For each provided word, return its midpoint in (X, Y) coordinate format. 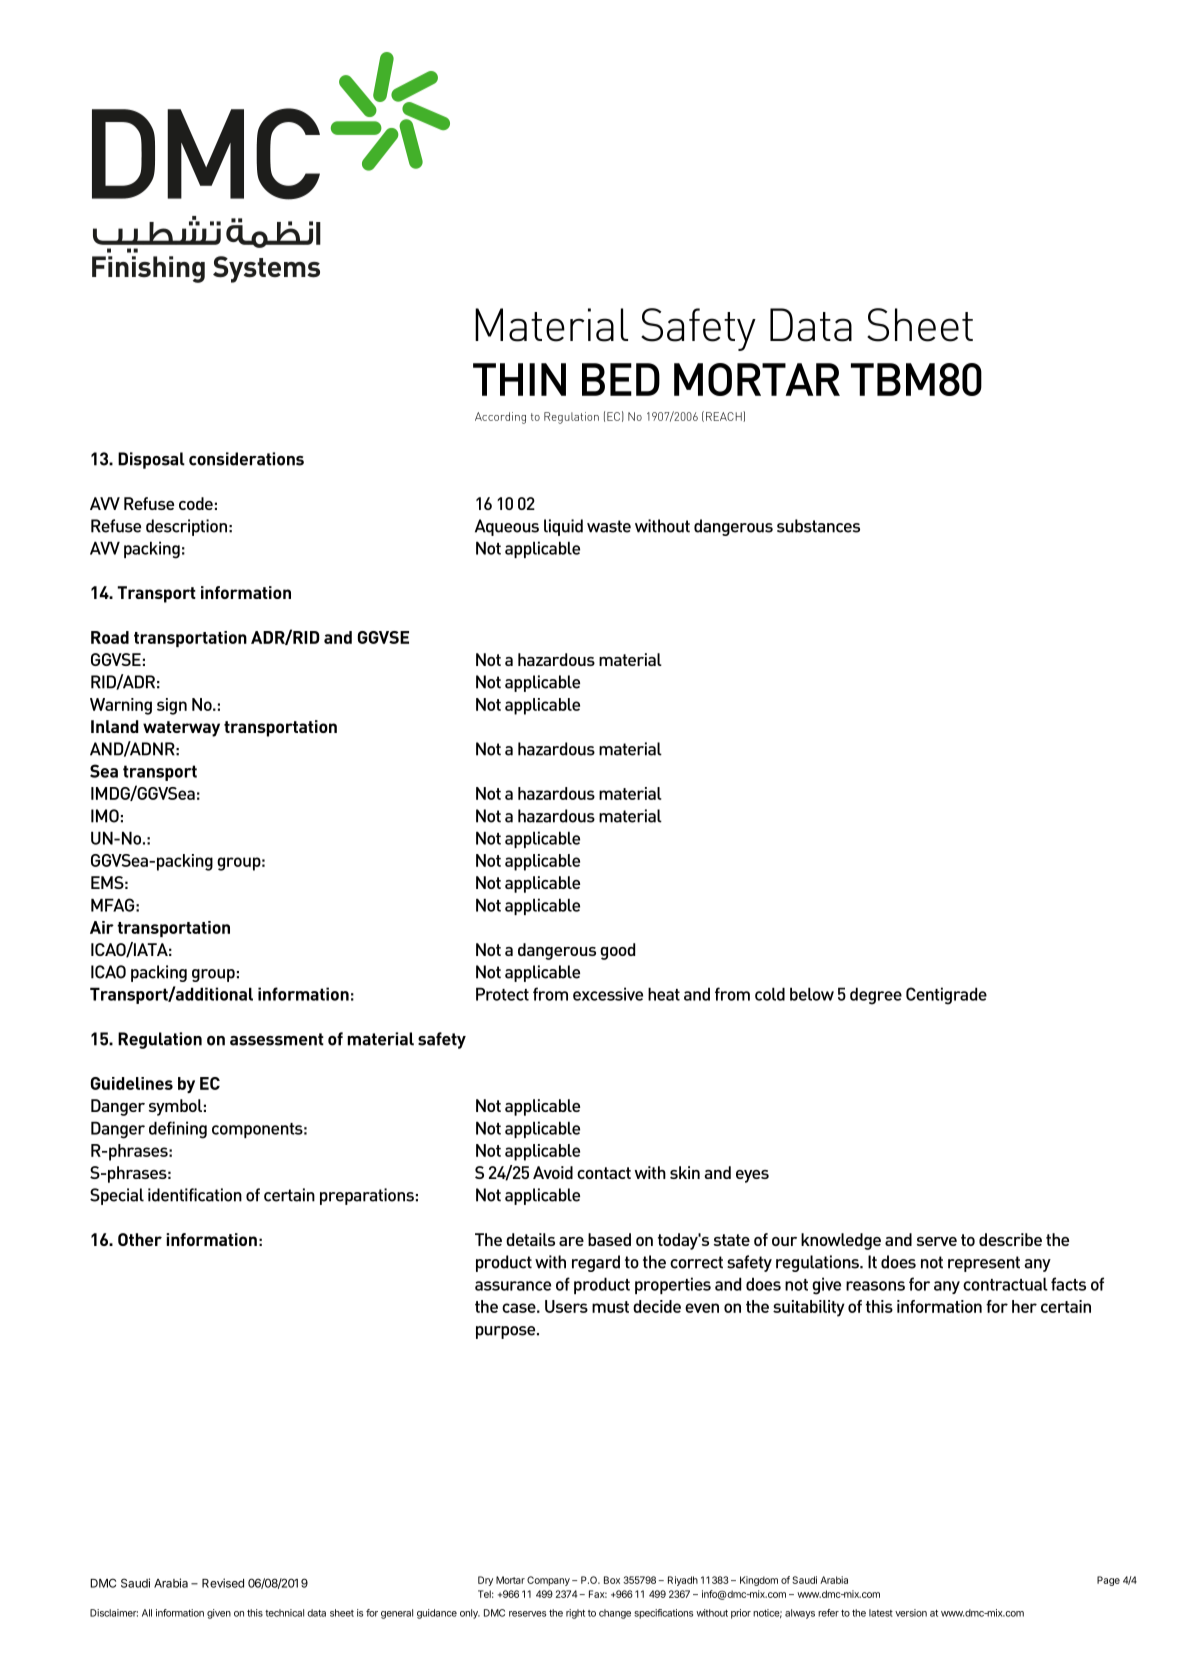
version (911, 1613)
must (610, 1307)
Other (140, 1239)
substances (818, 526)
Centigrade (946, 996)
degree (876, 996)
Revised (223, 1583)
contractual (1005, 1284)
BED (621, 379)
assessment (277, 1039)
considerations (246, 459)
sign (172, 706)
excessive (608, 994)
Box (612, 1580)
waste (609, 526)
